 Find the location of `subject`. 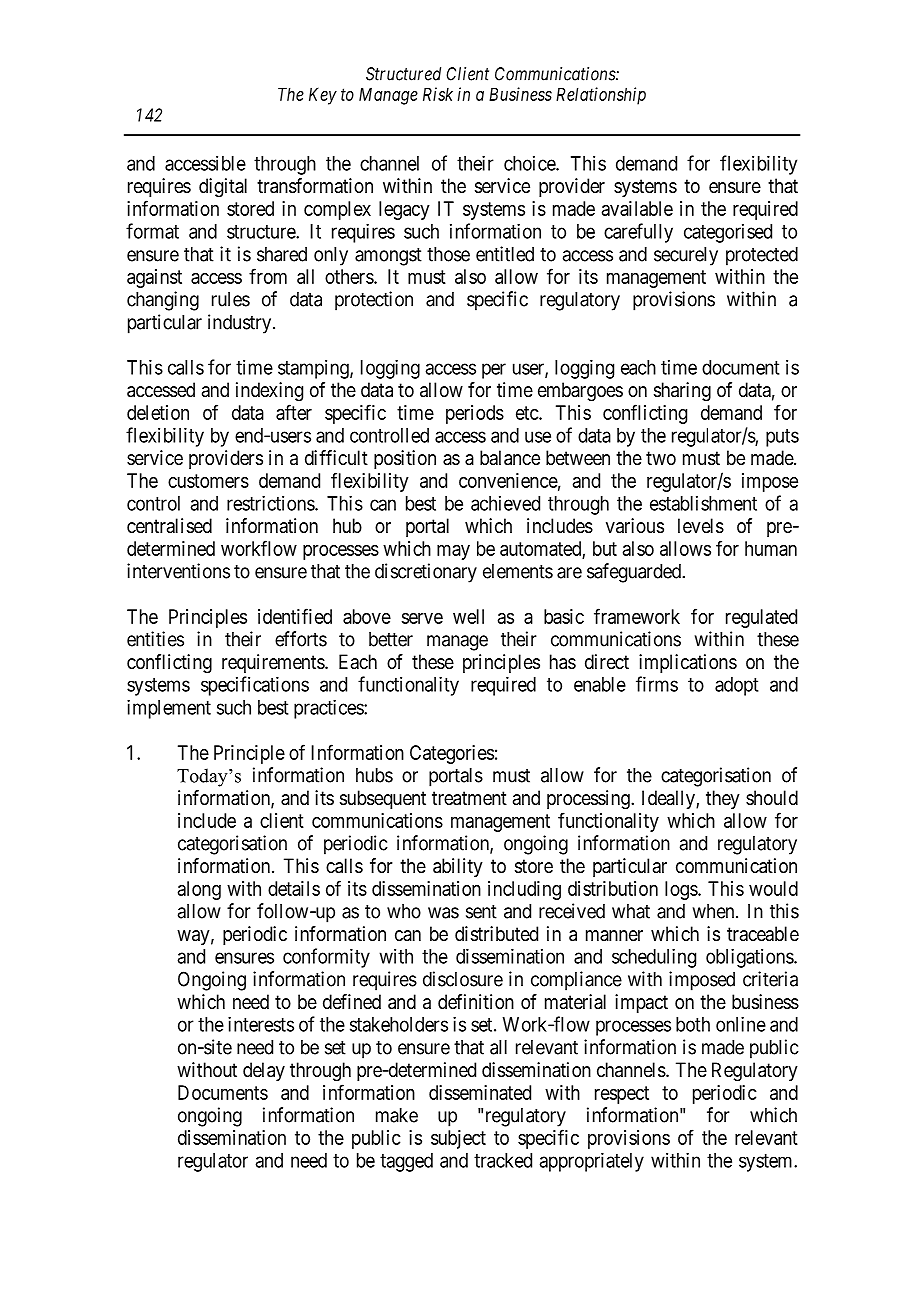

subject is located at coordinates (458, 1139).
